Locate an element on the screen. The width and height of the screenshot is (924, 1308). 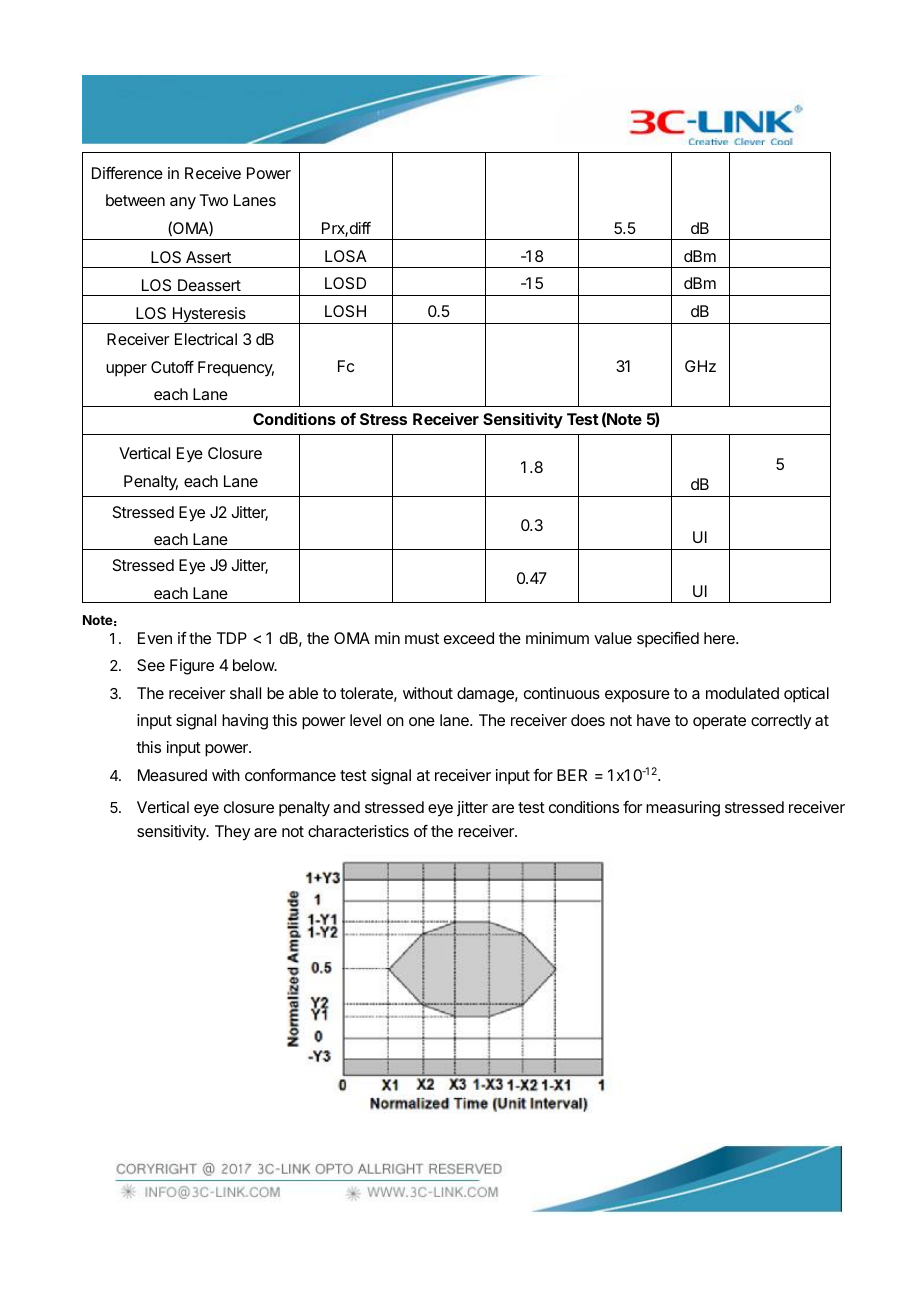
measuring is located at coordinates (683, 809).
